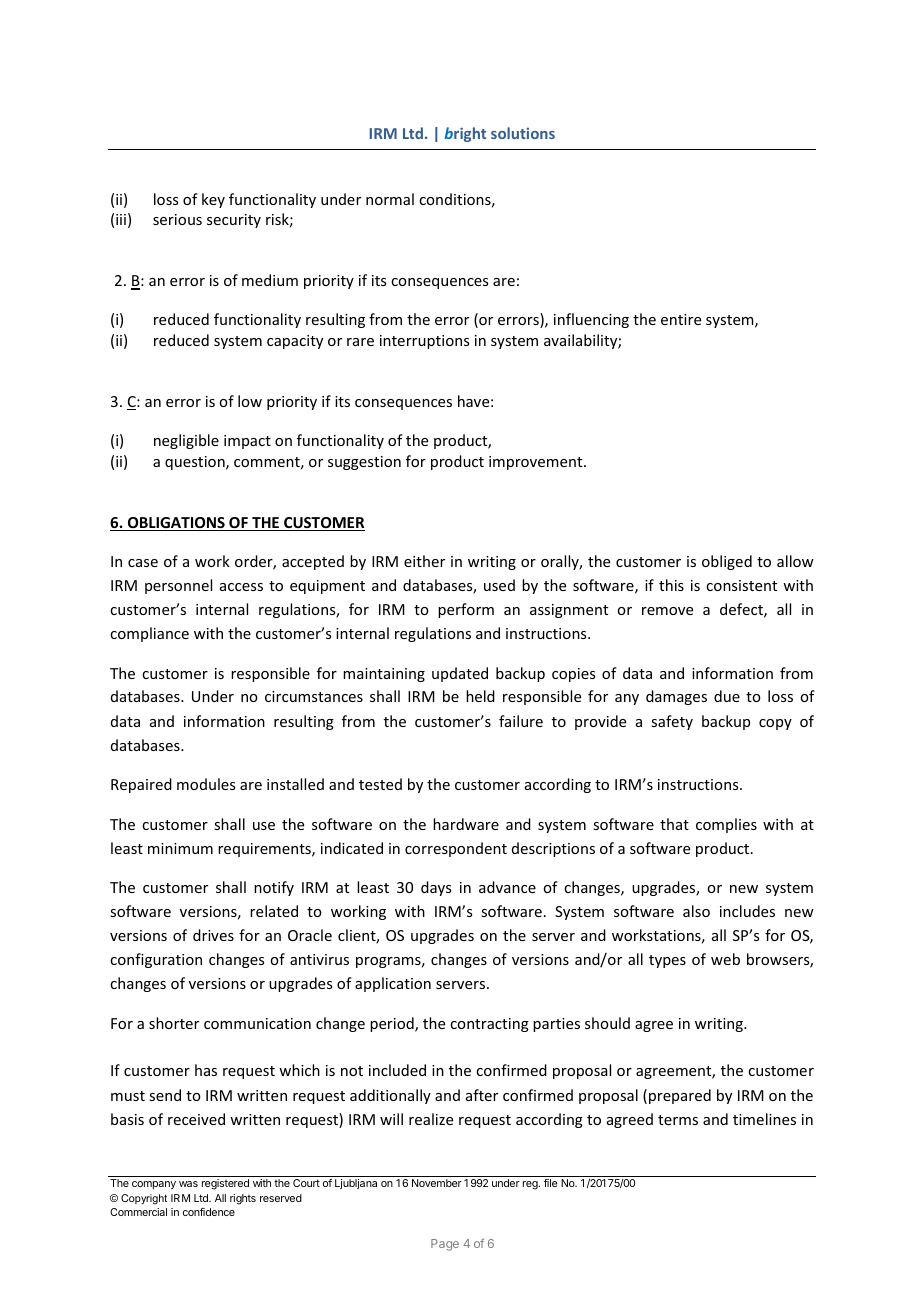  Describe the element at coordinates (213, 935) in the document. I see `drives` at that location.
